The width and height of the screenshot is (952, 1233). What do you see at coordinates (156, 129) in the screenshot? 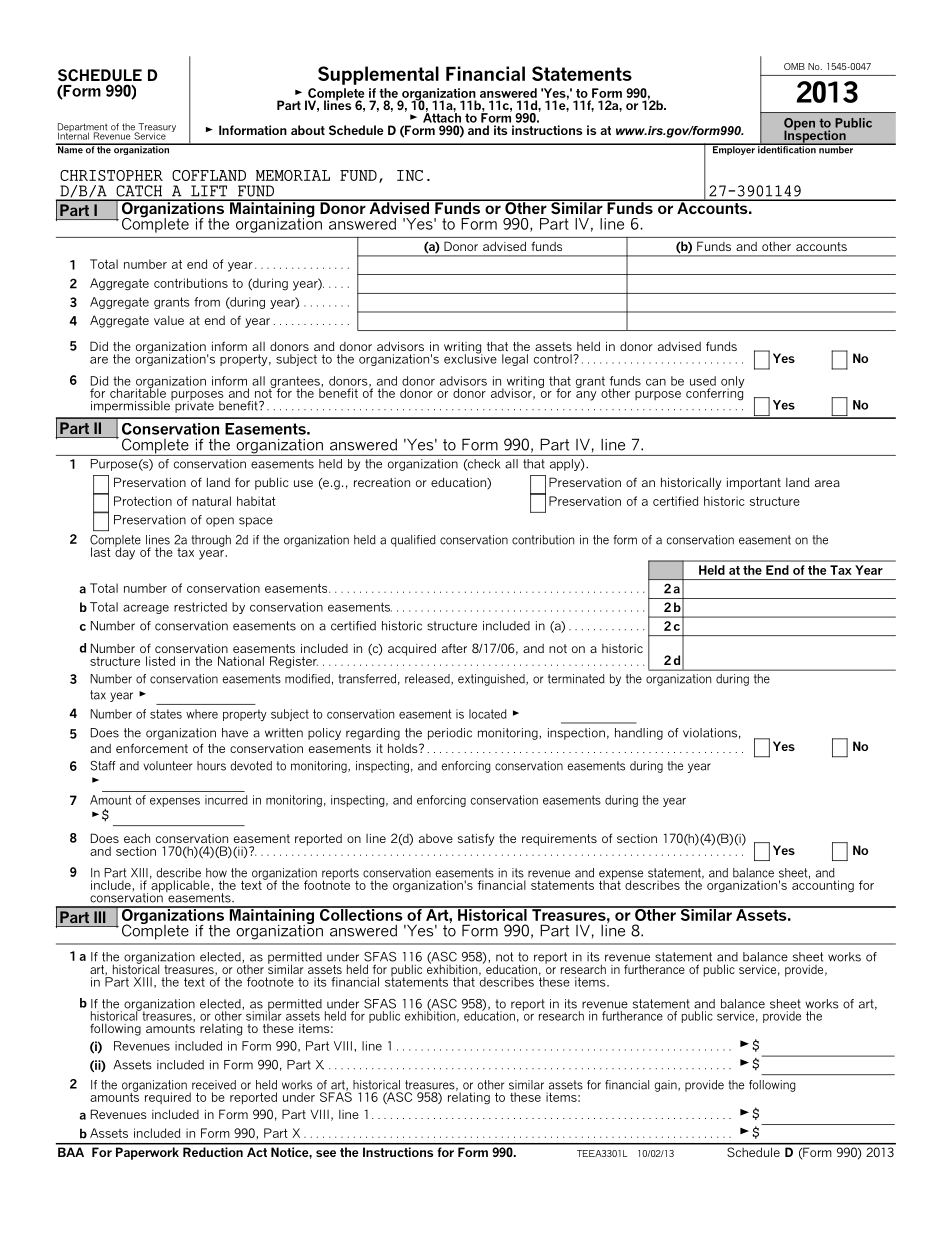
I see `Treasury` at bounding box center [156, 129].
